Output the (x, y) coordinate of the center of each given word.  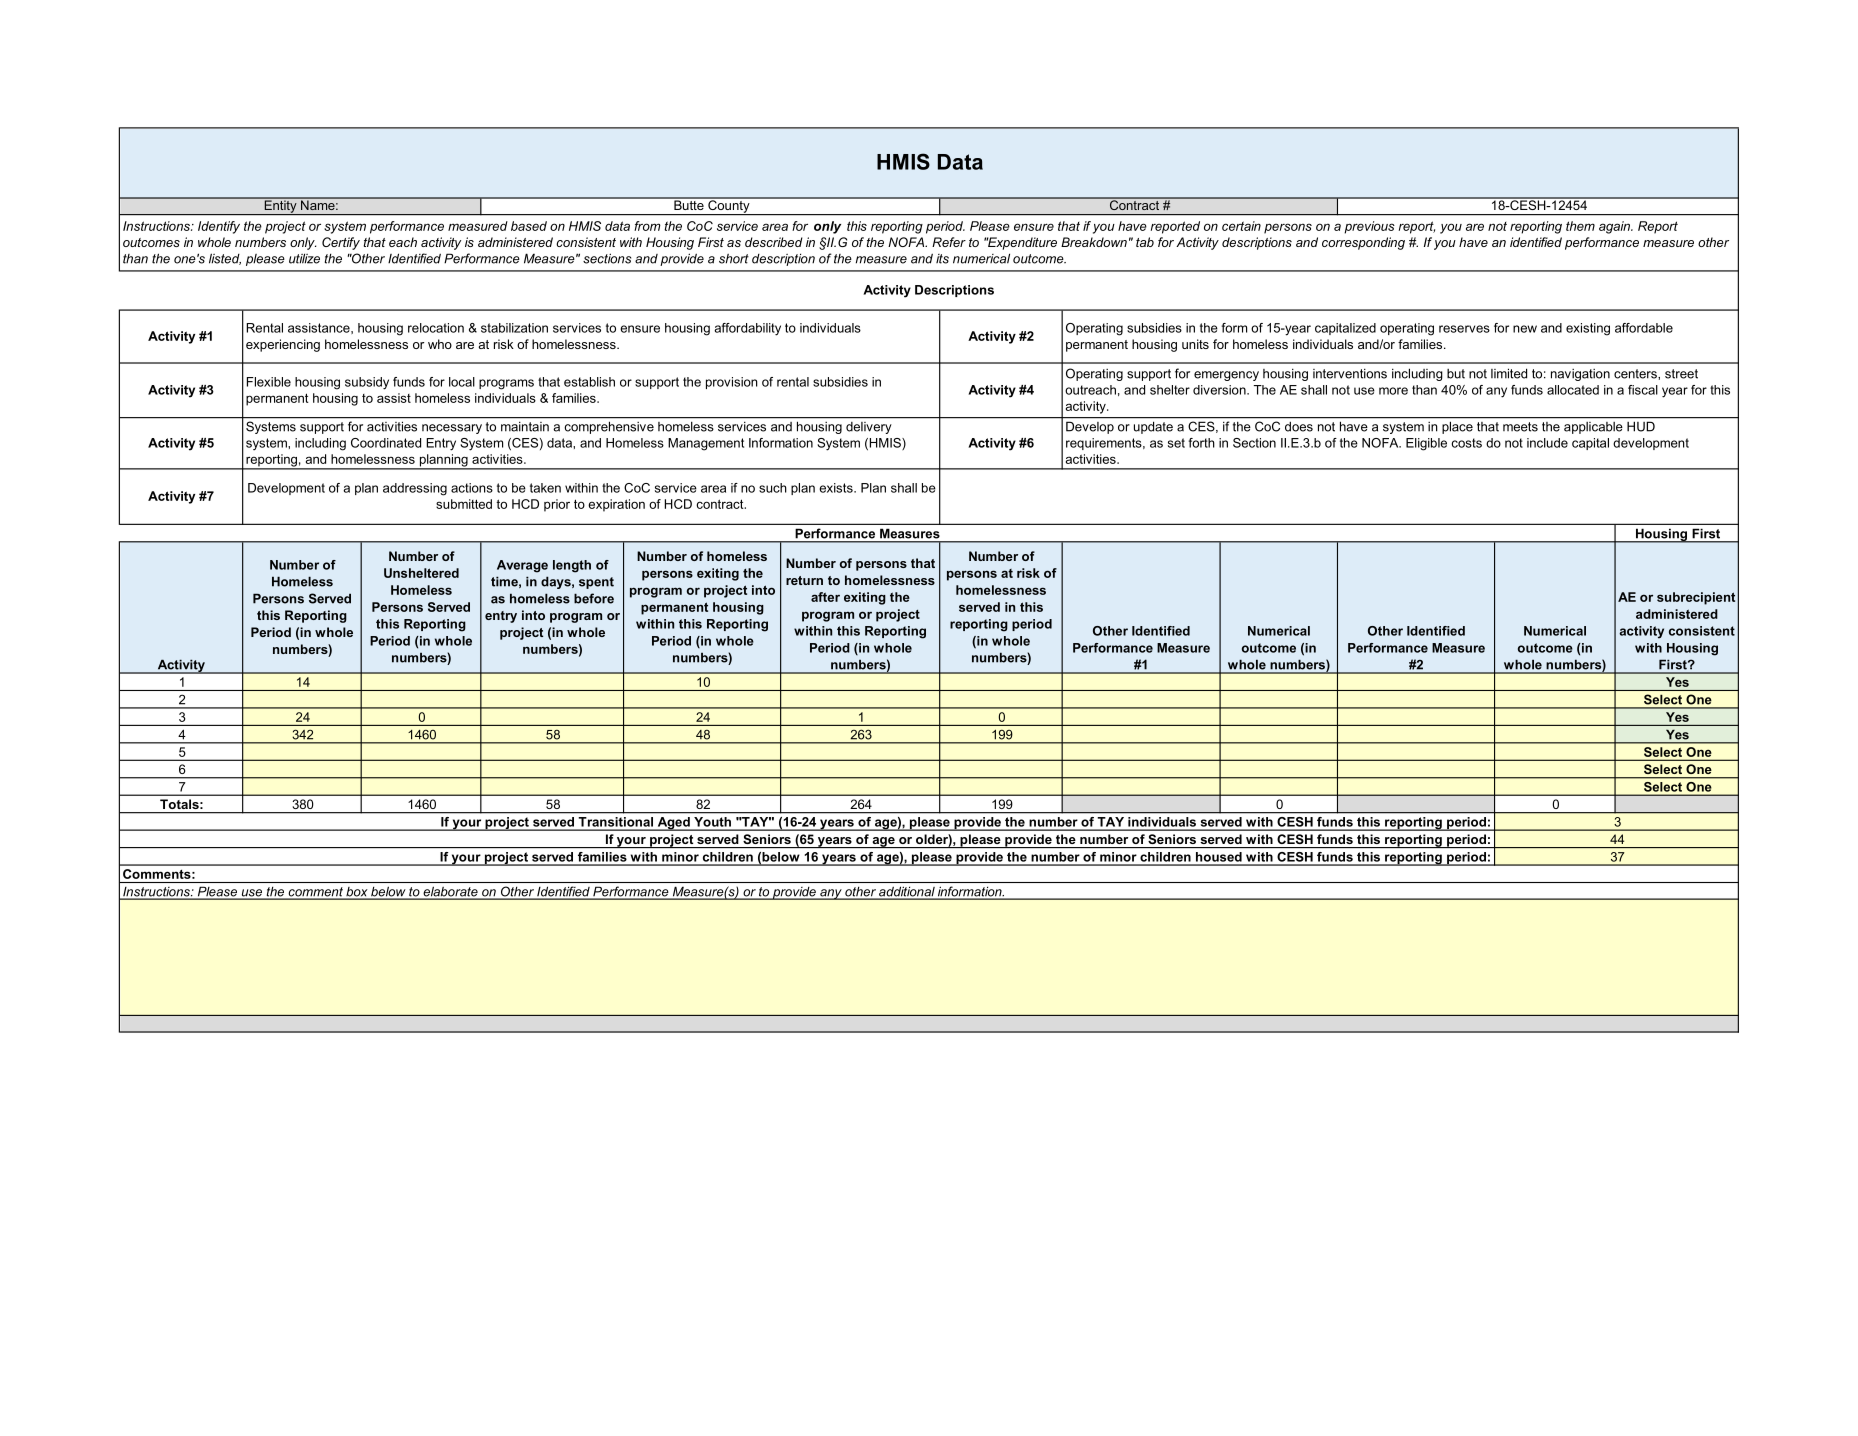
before (594, 598)
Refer (949, 242)
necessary (452, 429)
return (804, 580)
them (1580, 226)
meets (1520, 427)
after (825, 597)
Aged (673, 824)
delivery (868, 428)
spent (596, 583)
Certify (341, 243)
